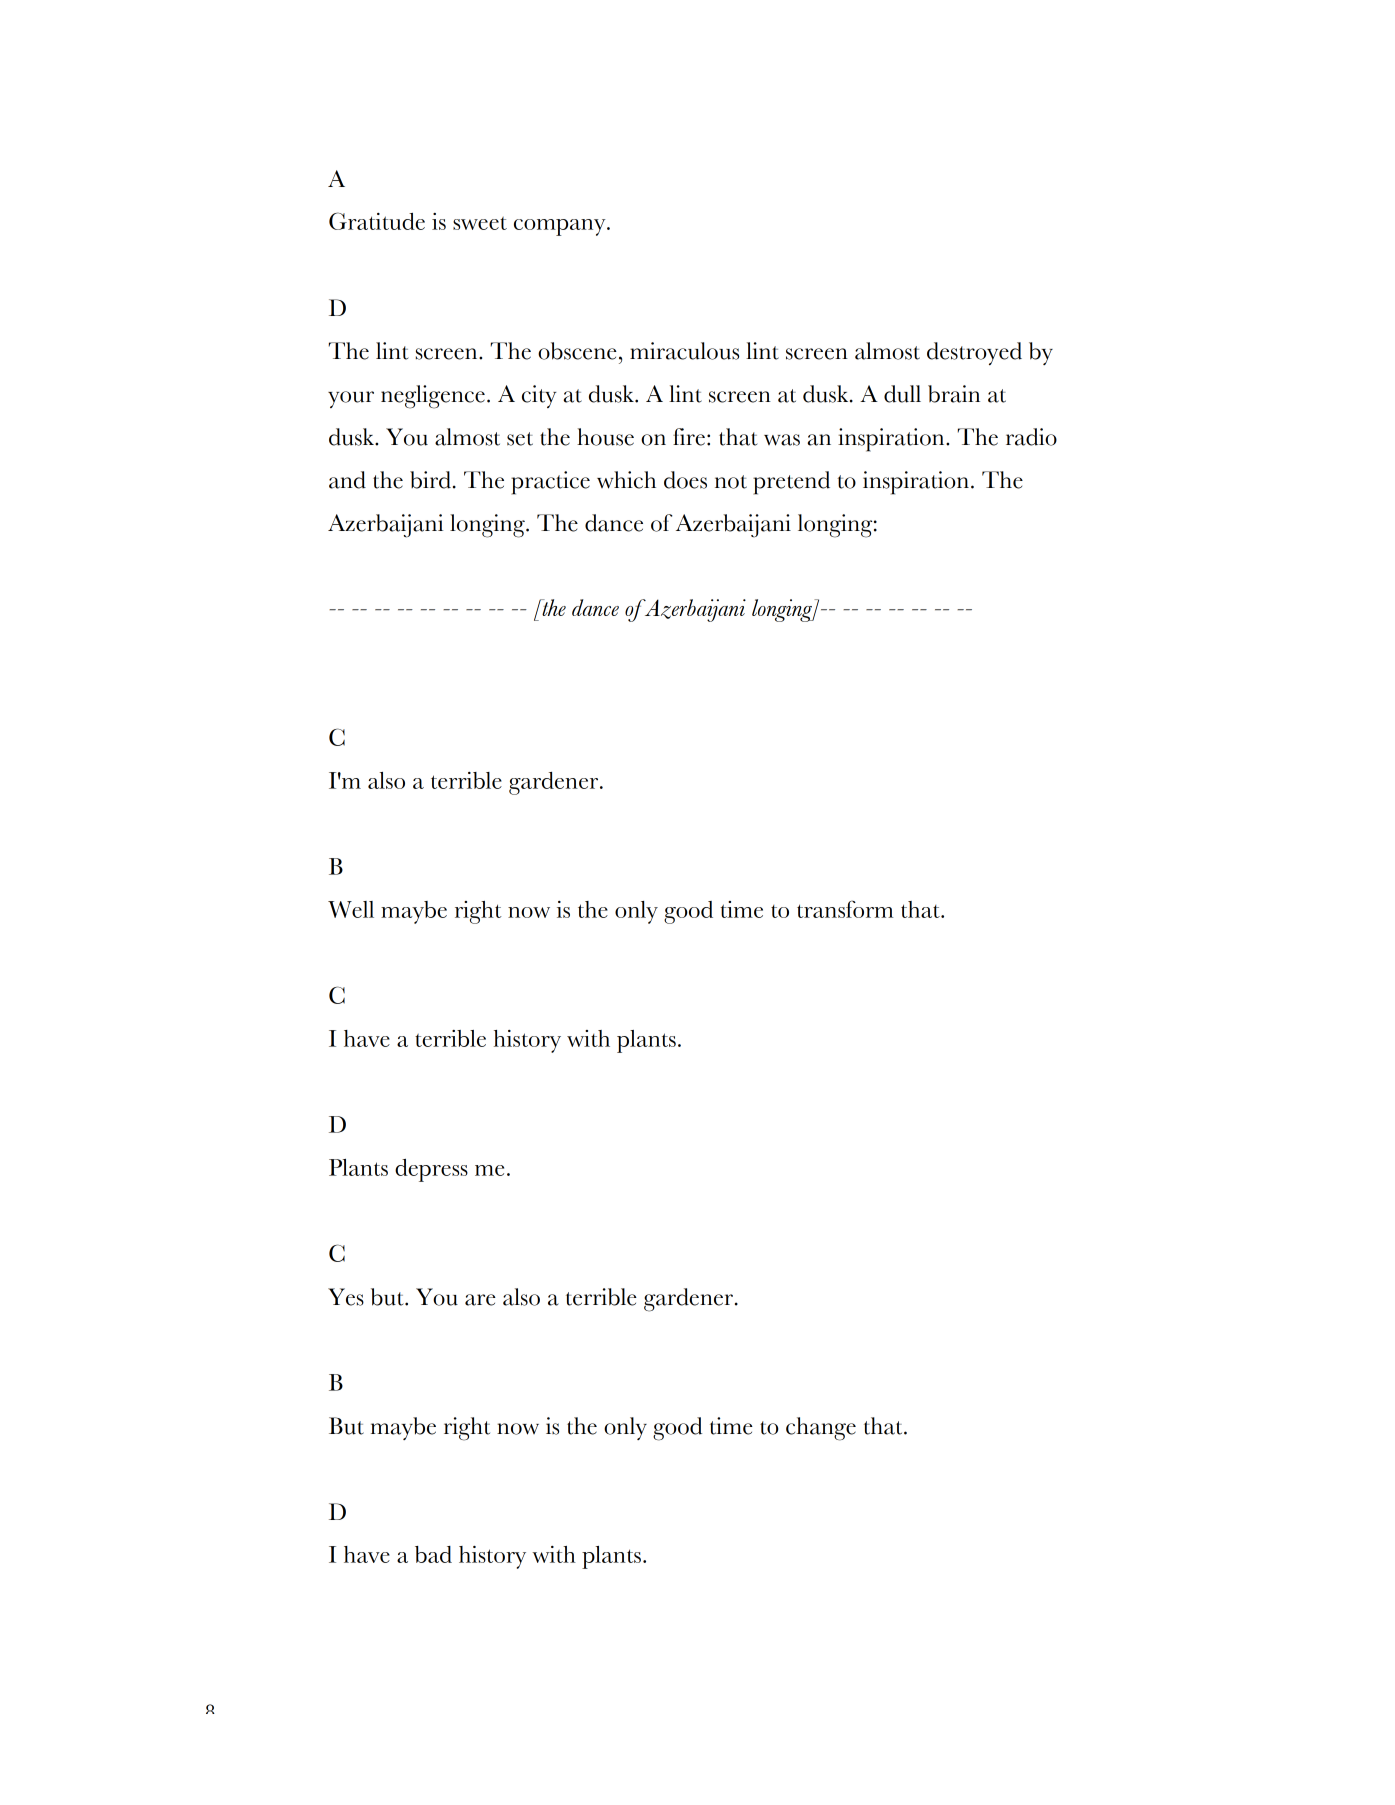 The height and width of the screenshot is (1805, 1395). What do you see at coordinates (974, 353) in the screenshot?
I see `destroyed` at bounding box center [974, 353].
